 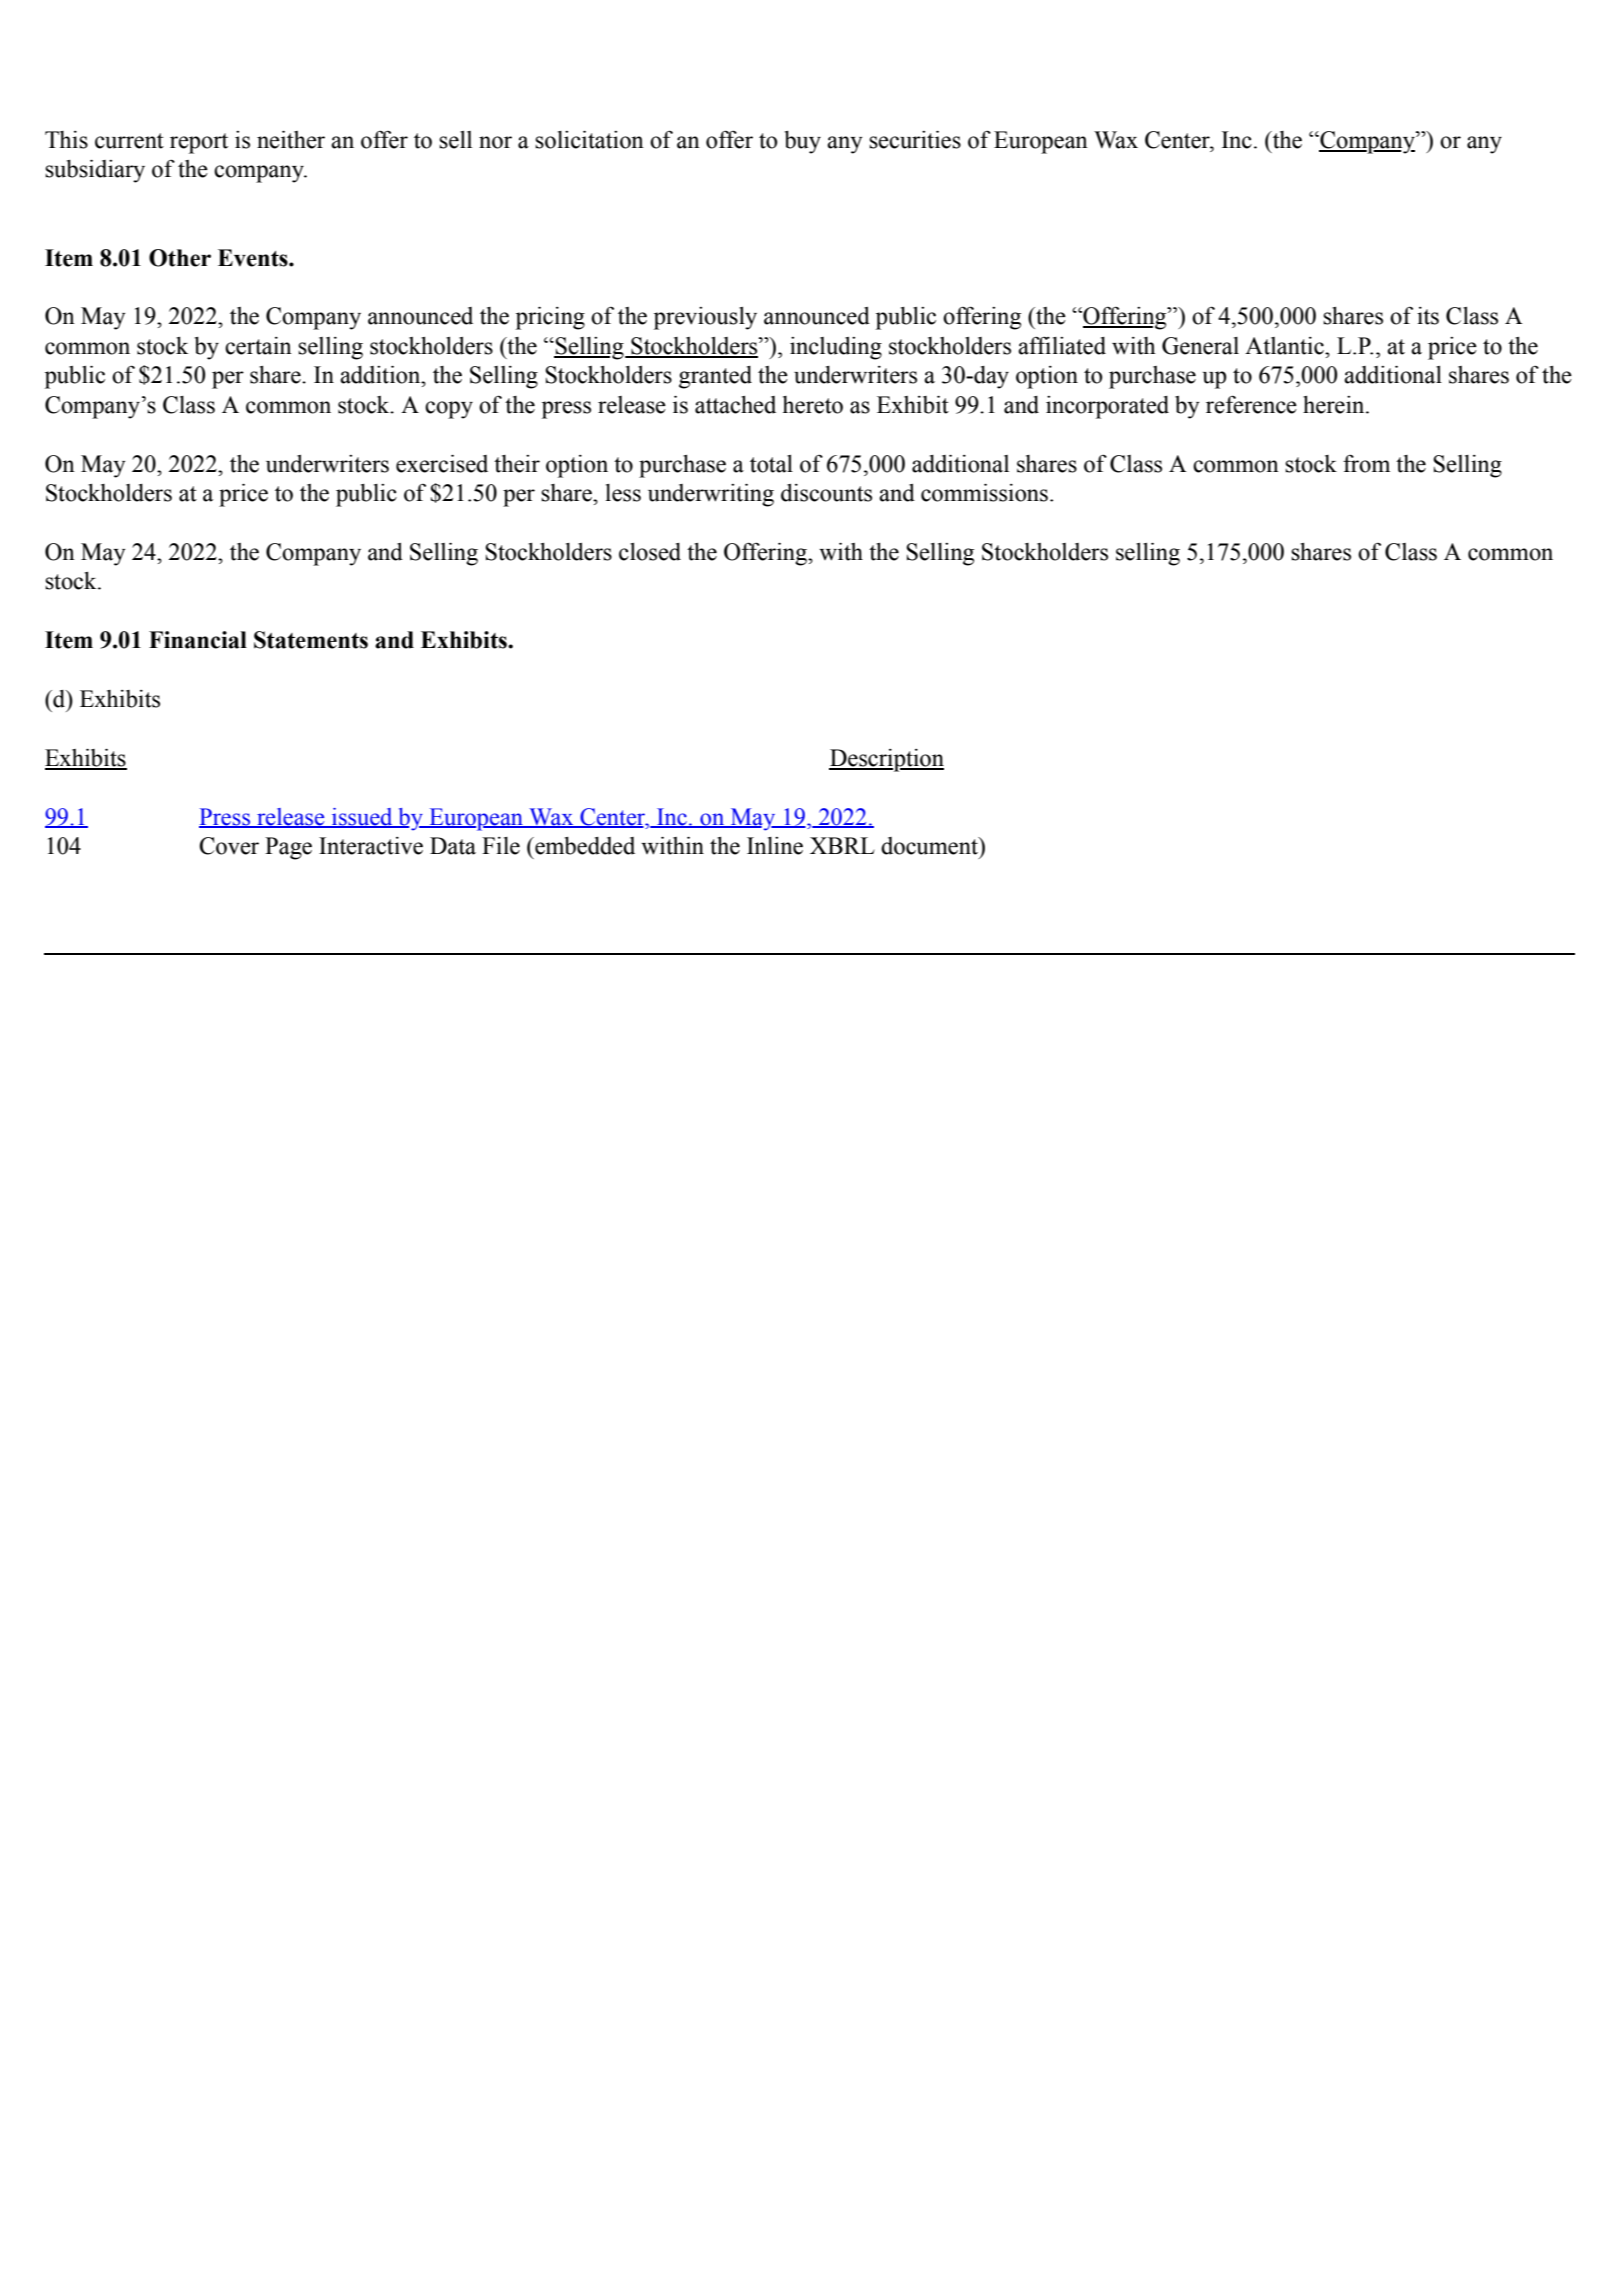 I want to click on report, so click(x=199, y=143).
